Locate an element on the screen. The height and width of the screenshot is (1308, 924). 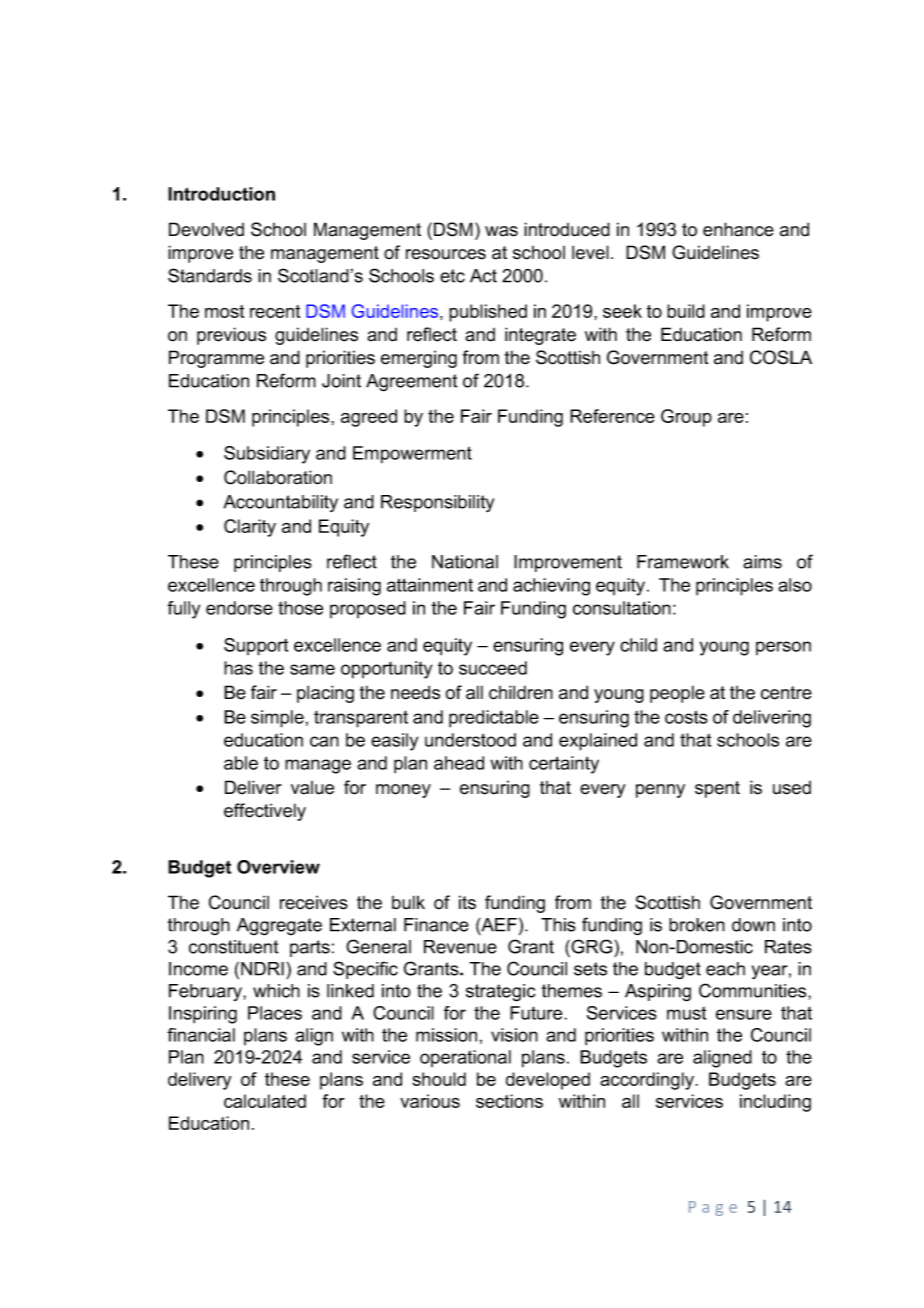
its is located at coordinates (467, 902).
